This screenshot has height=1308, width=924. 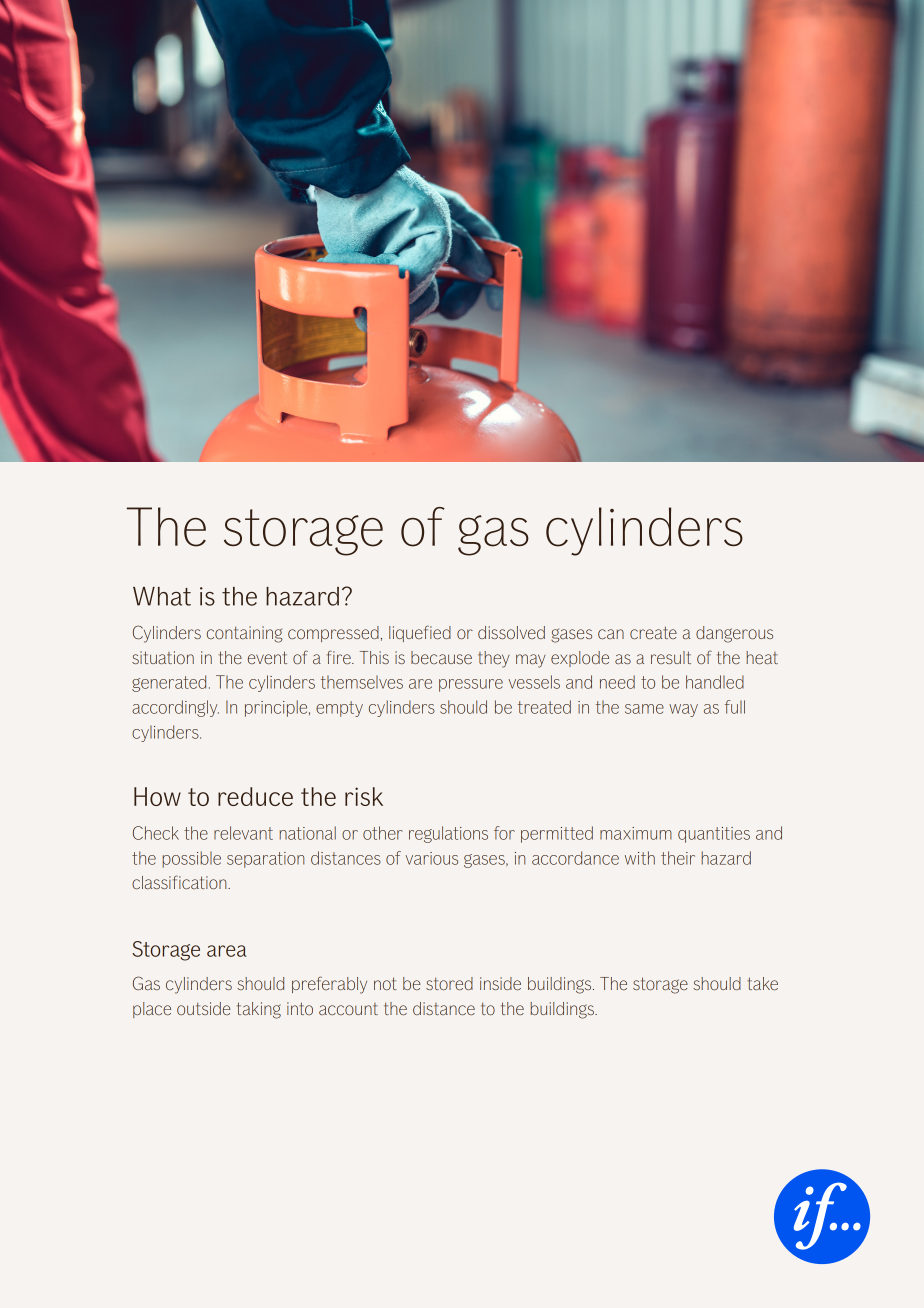 I want to click on treated, so click(x=544, y=707).
